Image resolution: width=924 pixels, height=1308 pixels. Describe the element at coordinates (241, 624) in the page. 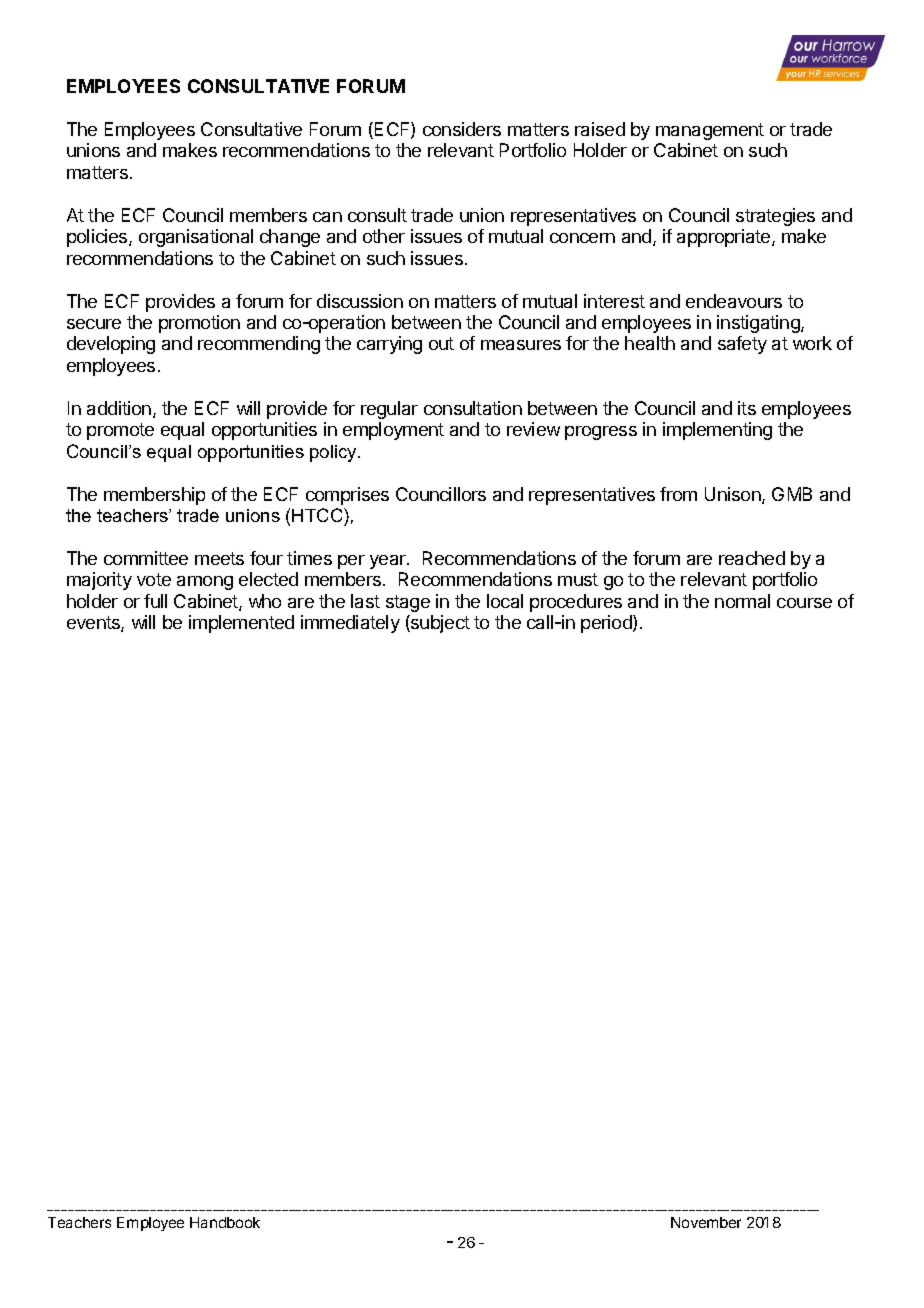

I see `implemented` at that location.
